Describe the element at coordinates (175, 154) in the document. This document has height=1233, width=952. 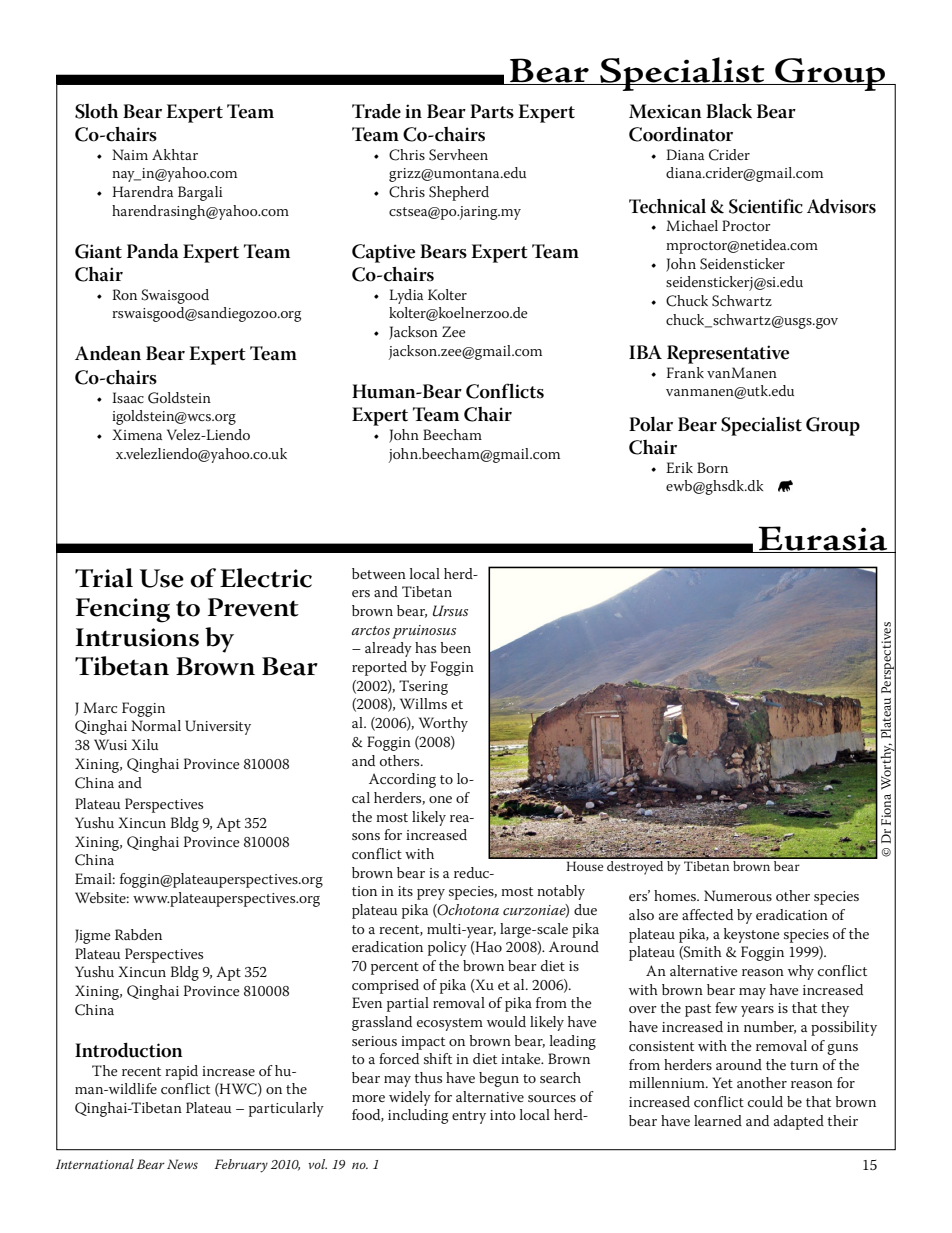
I see `Akhtar` at that location.
